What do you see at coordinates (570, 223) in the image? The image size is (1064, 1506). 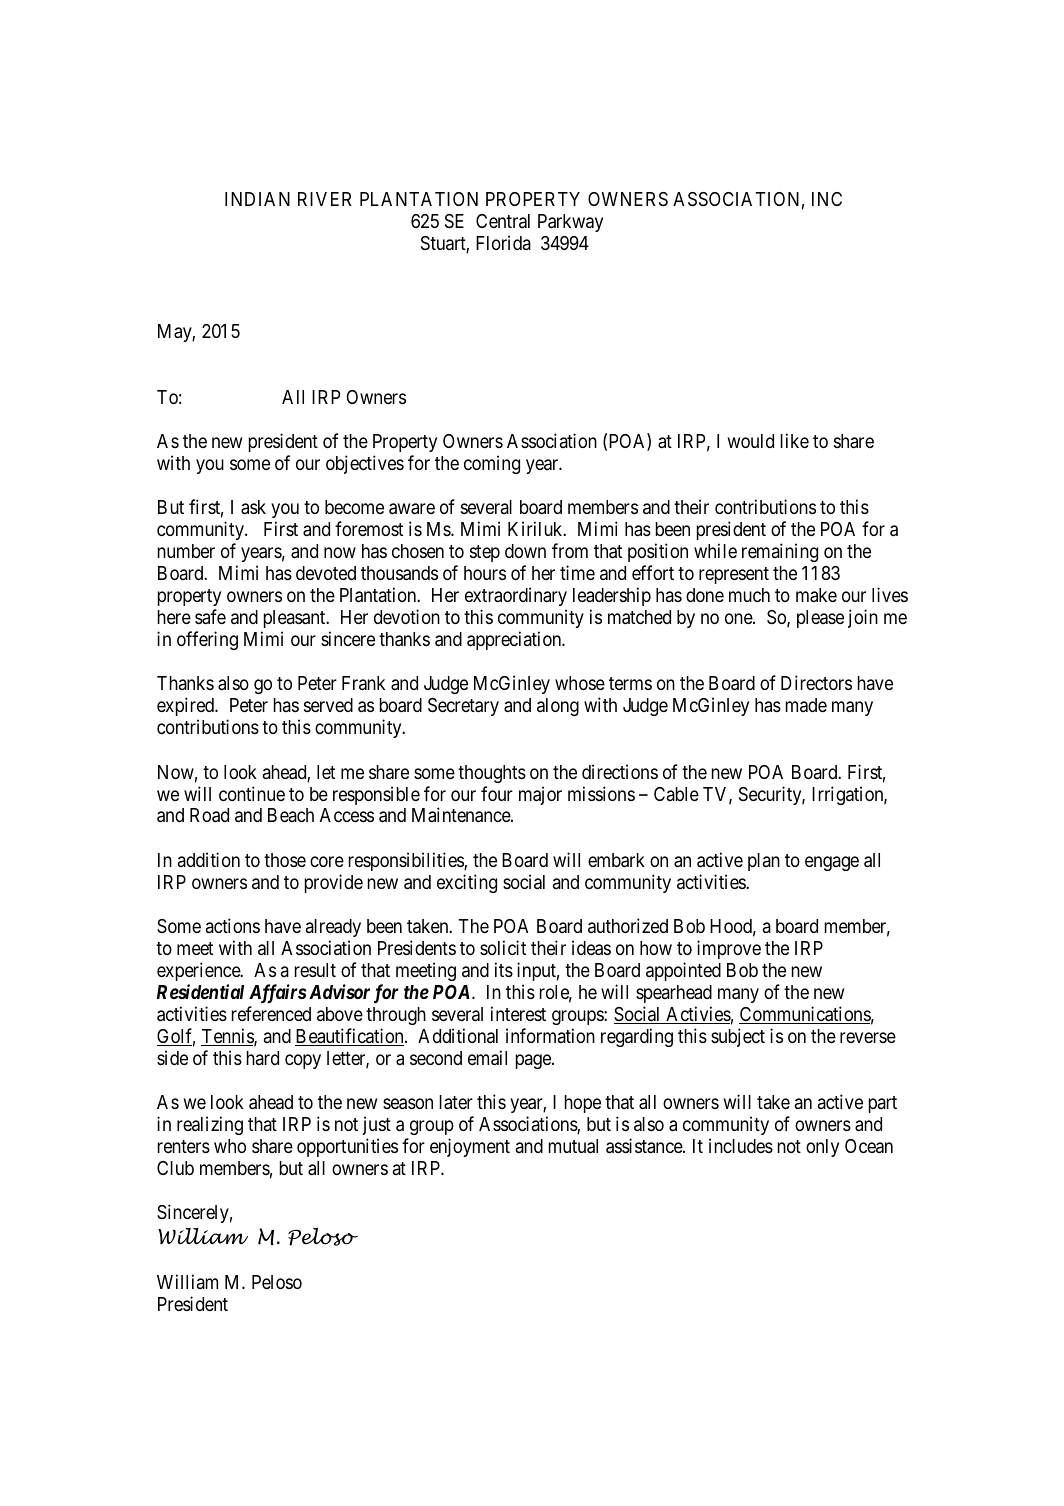 I see `Parkway` at bounding box center [570, 223].
